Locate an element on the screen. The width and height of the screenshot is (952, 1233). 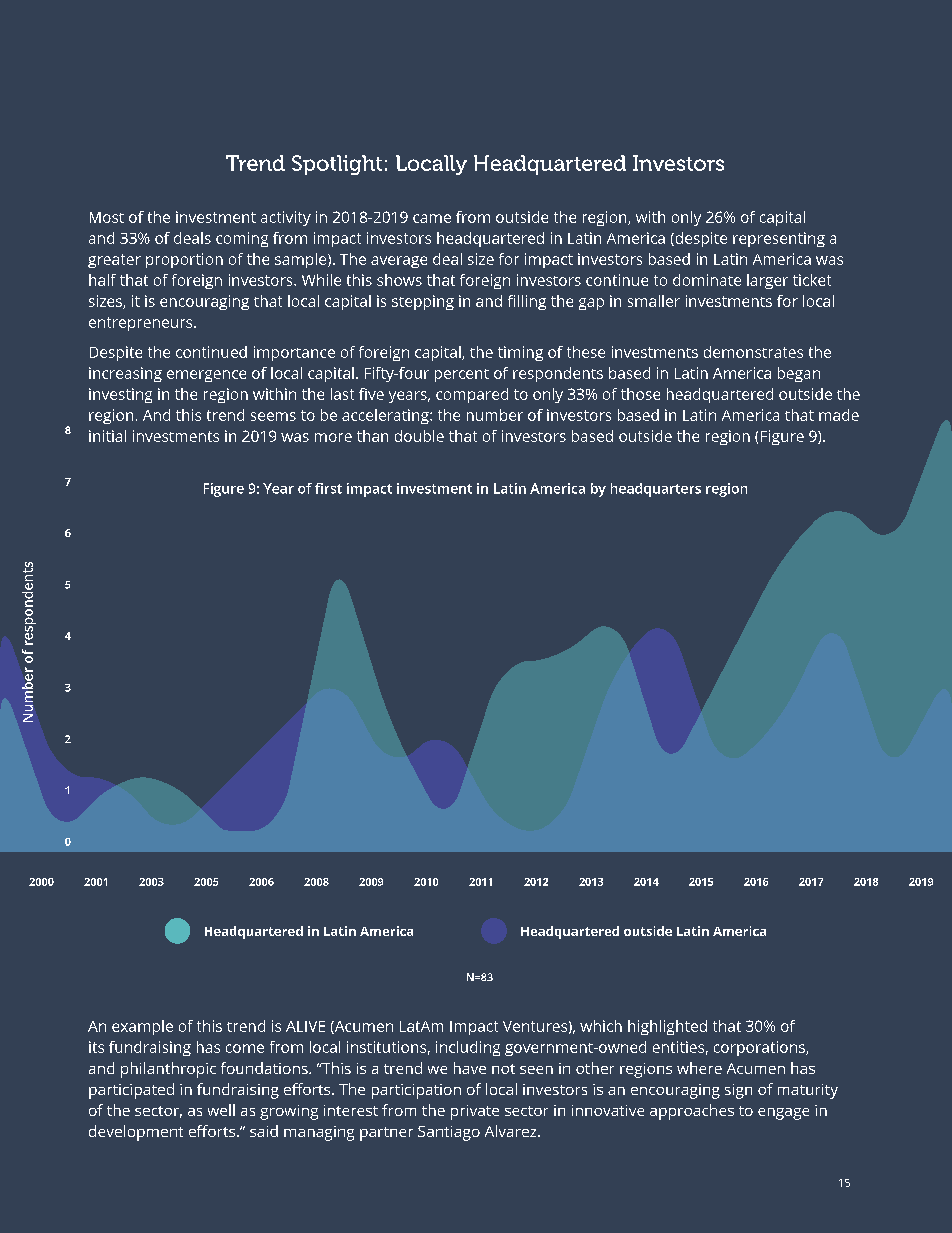
example is located at coordinates (142, 1027).
